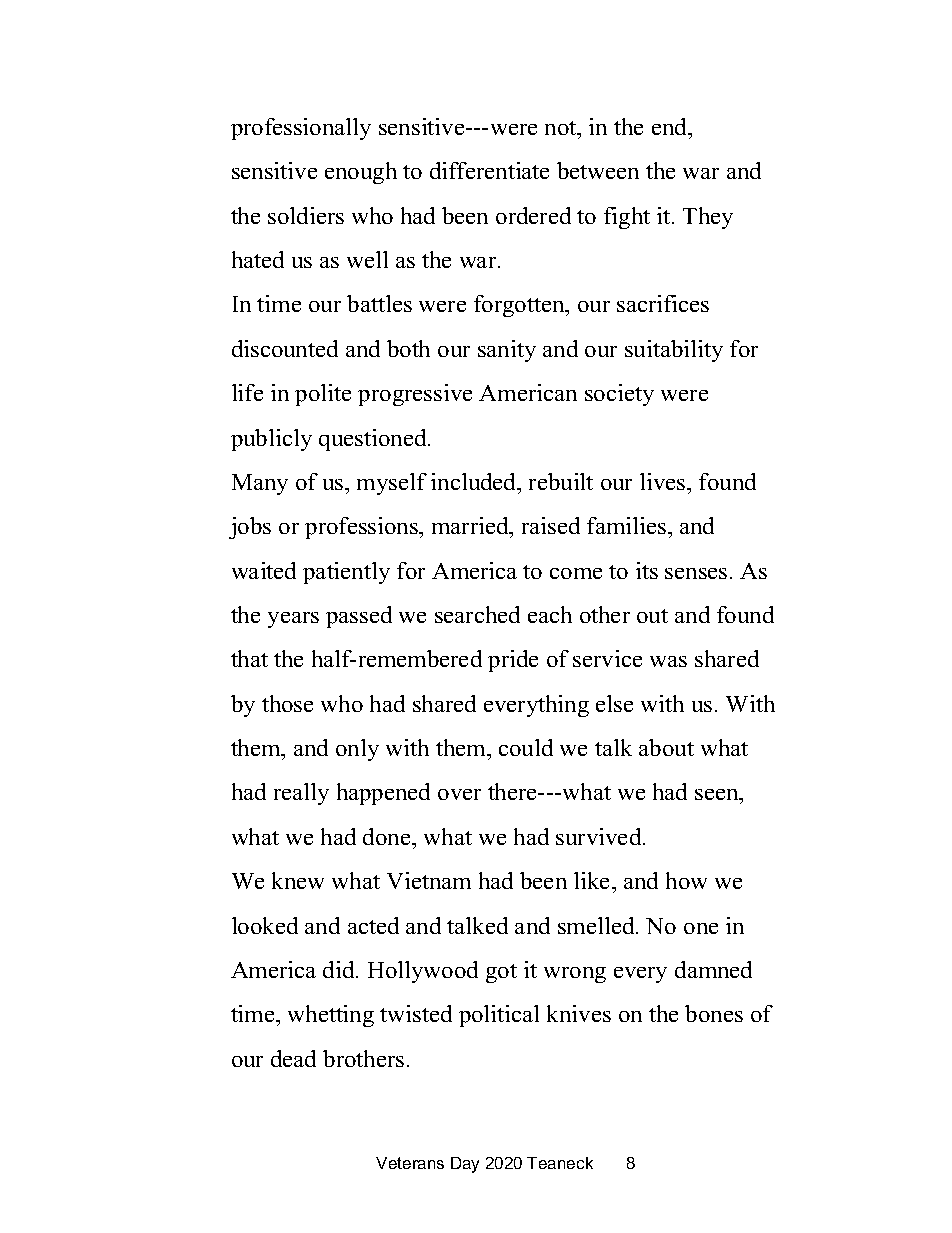 The image size is (952, 1233). What do you see at coordinates (489, 170) in the screenshot?
I see `differentiate` at bounding box center [489, 170].
